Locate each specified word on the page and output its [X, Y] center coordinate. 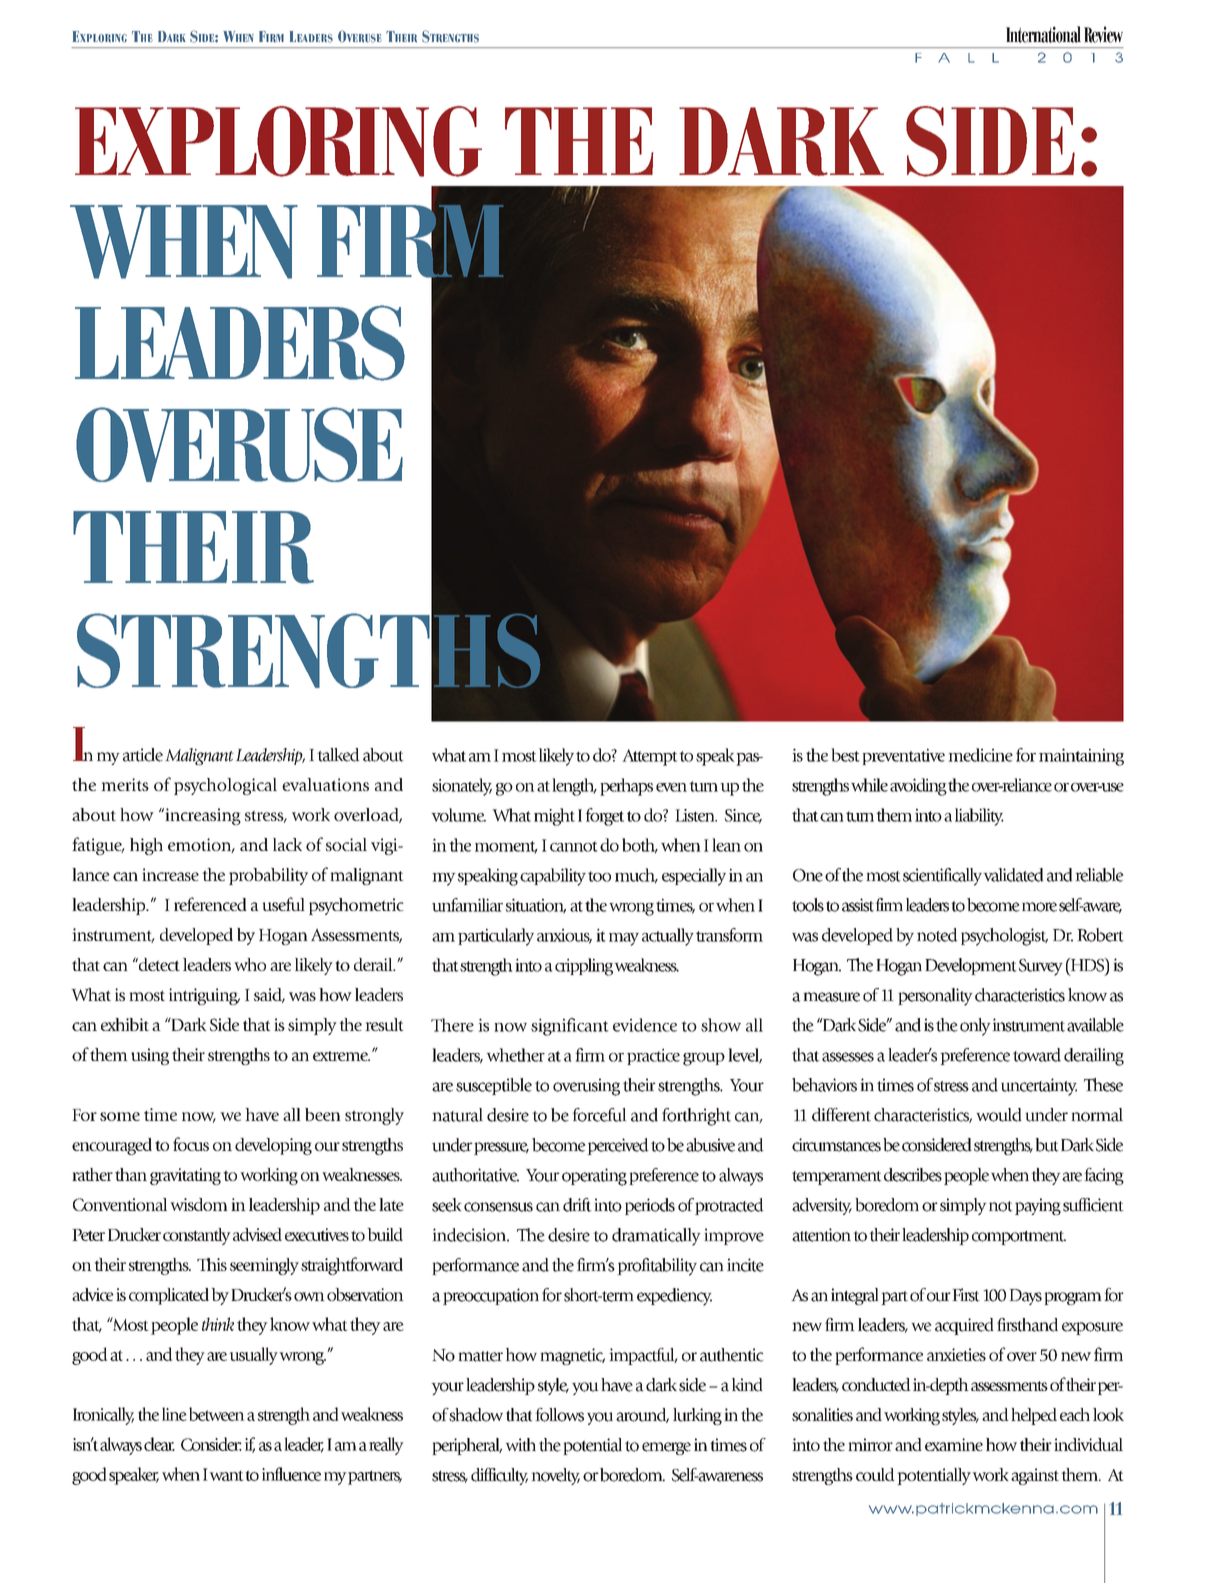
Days [1025, 1297]
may [624, 939]
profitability [657, 1267]
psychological [225, 786]
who [250, 964]
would [999, 1115]
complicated [169, 1296]
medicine [980, 755]
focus [191, 1144]
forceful [599, 1115]
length [574, 787]
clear [159, 1444]
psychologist [1004, 937]
